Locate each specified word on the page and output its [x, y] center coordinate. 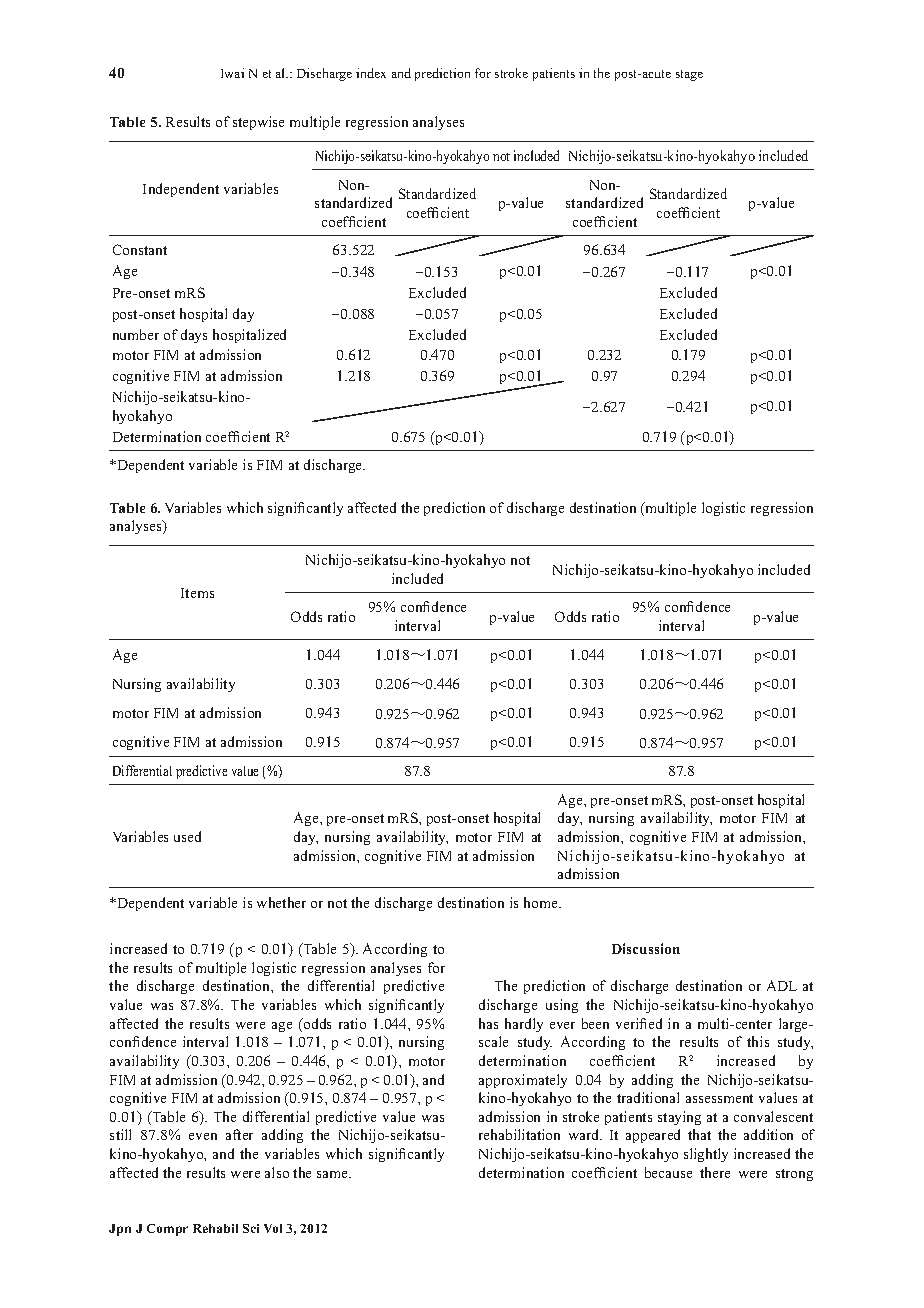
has [488, 1023]
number [136, 334]
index [371, 73]
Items [197, 593]
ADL [782, 985]
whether [281, 902]
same [334, 1174]
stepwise [258, 123]
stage [689, 75]
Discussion [646, 948]
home [542, 902]
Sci [251, 1228]
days [194, 336]
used [187, 836]
